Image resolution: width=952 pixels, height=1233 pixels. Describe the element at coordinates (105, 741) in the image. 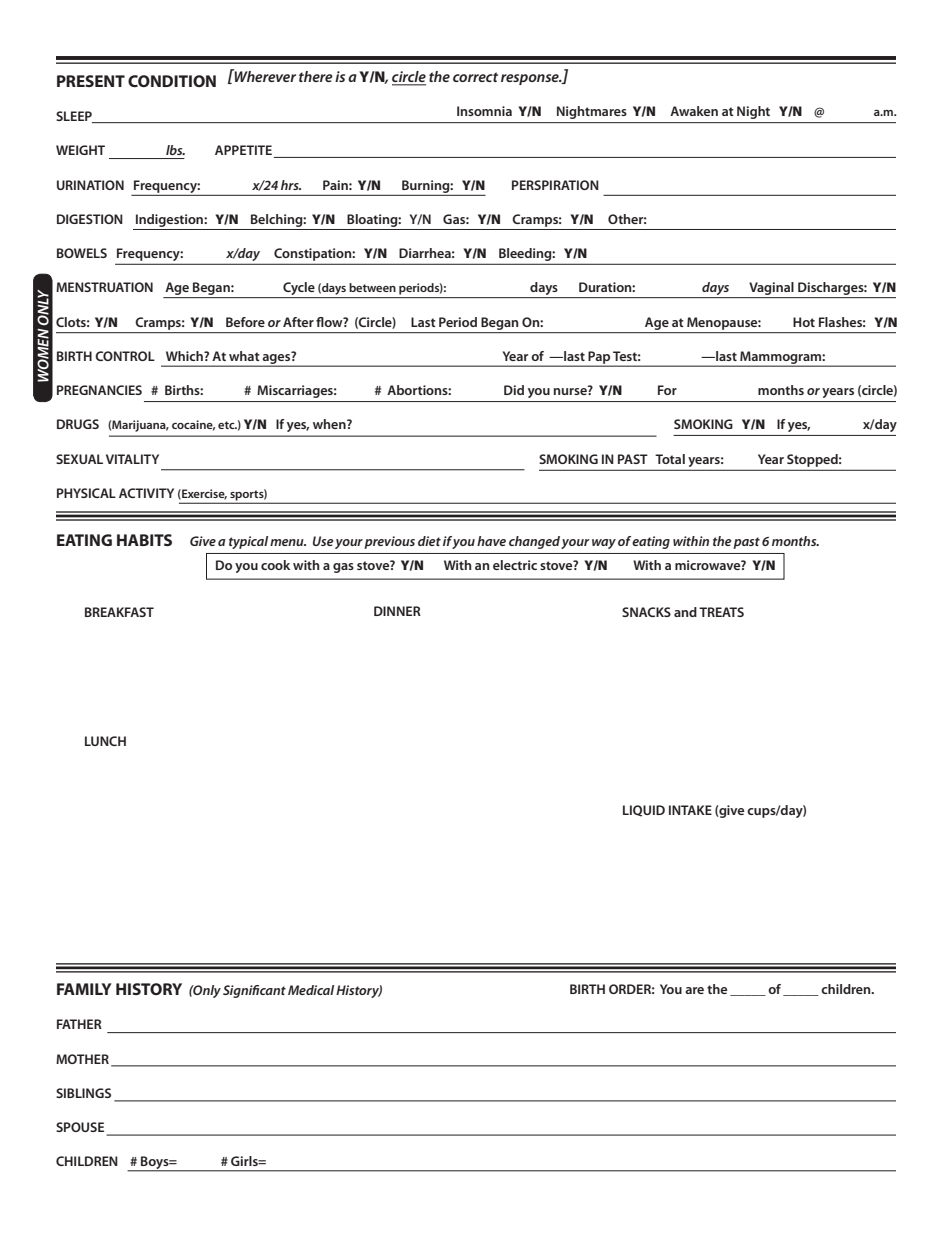

I see `LUNCH` at that location.
